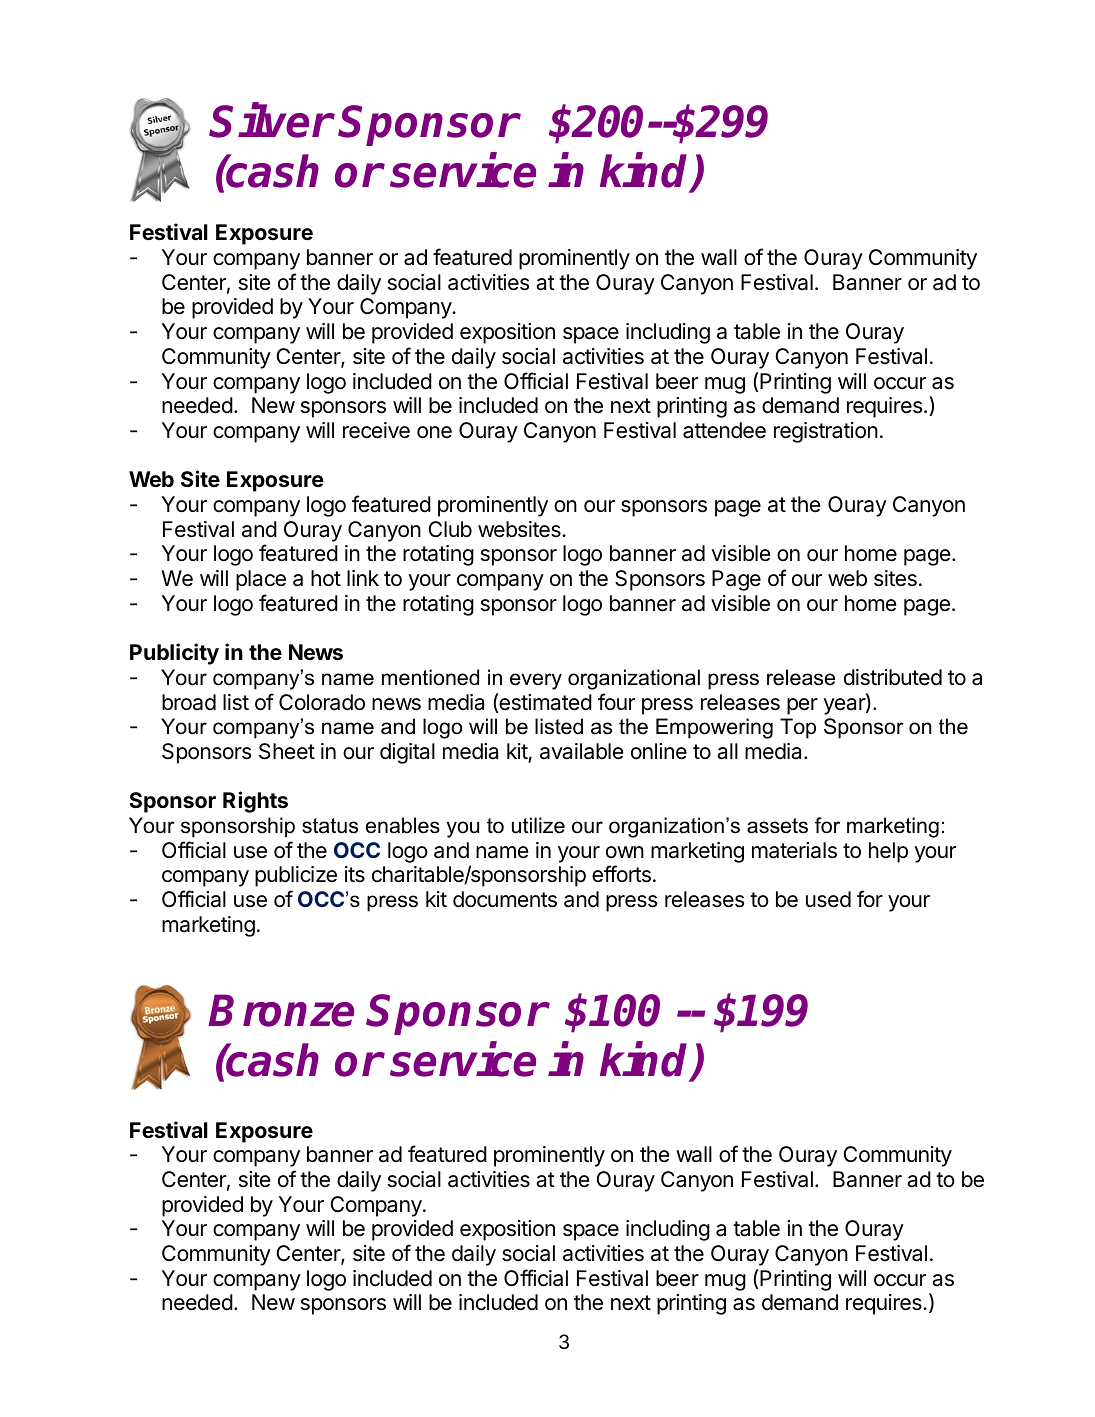 The image size is (1095, 1417). I want to click on receive, so click(376, 430).
